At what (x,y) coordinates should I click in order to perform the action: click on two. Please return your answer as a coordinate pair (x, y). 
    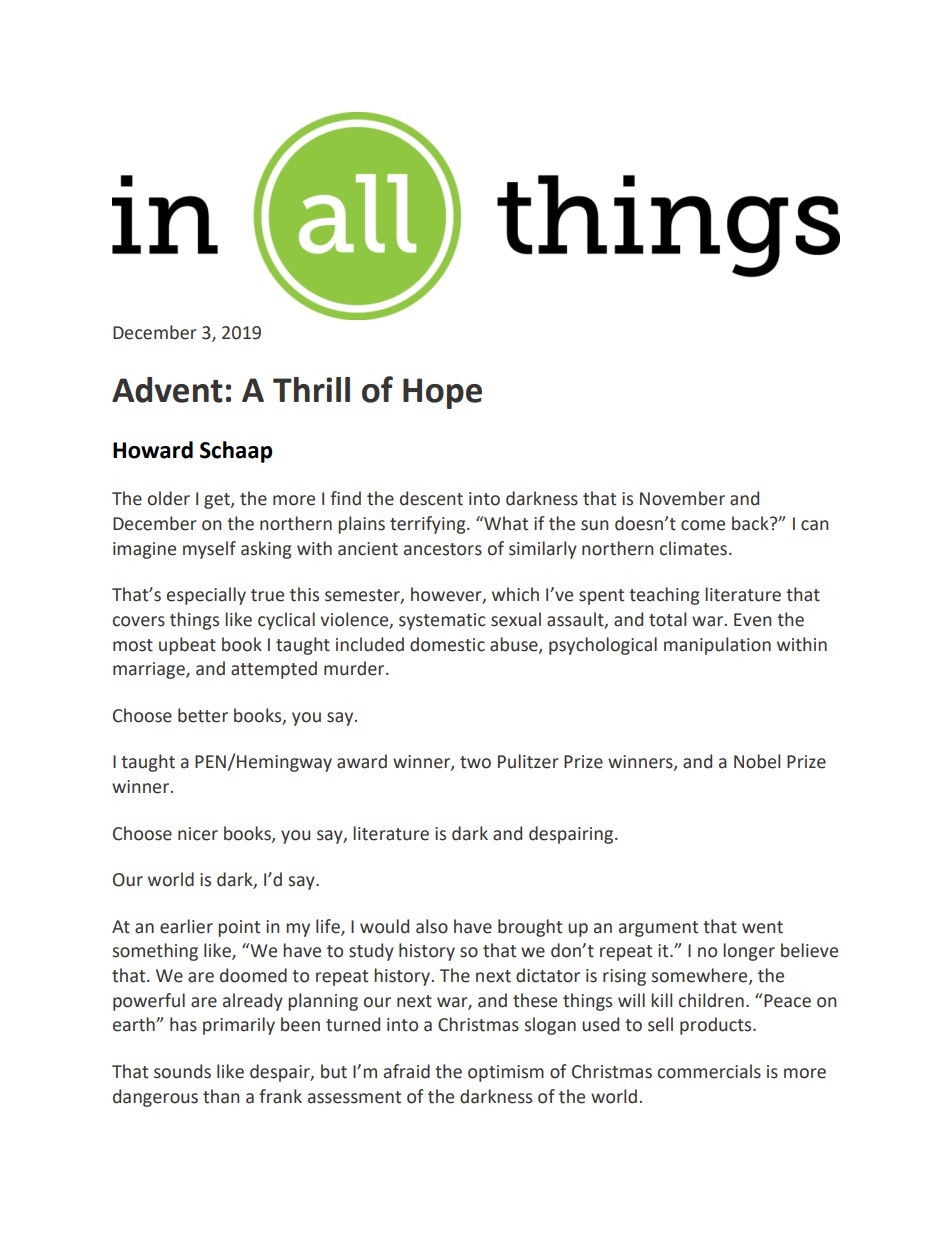
    Looking at the image, I should click on (475, 762).
